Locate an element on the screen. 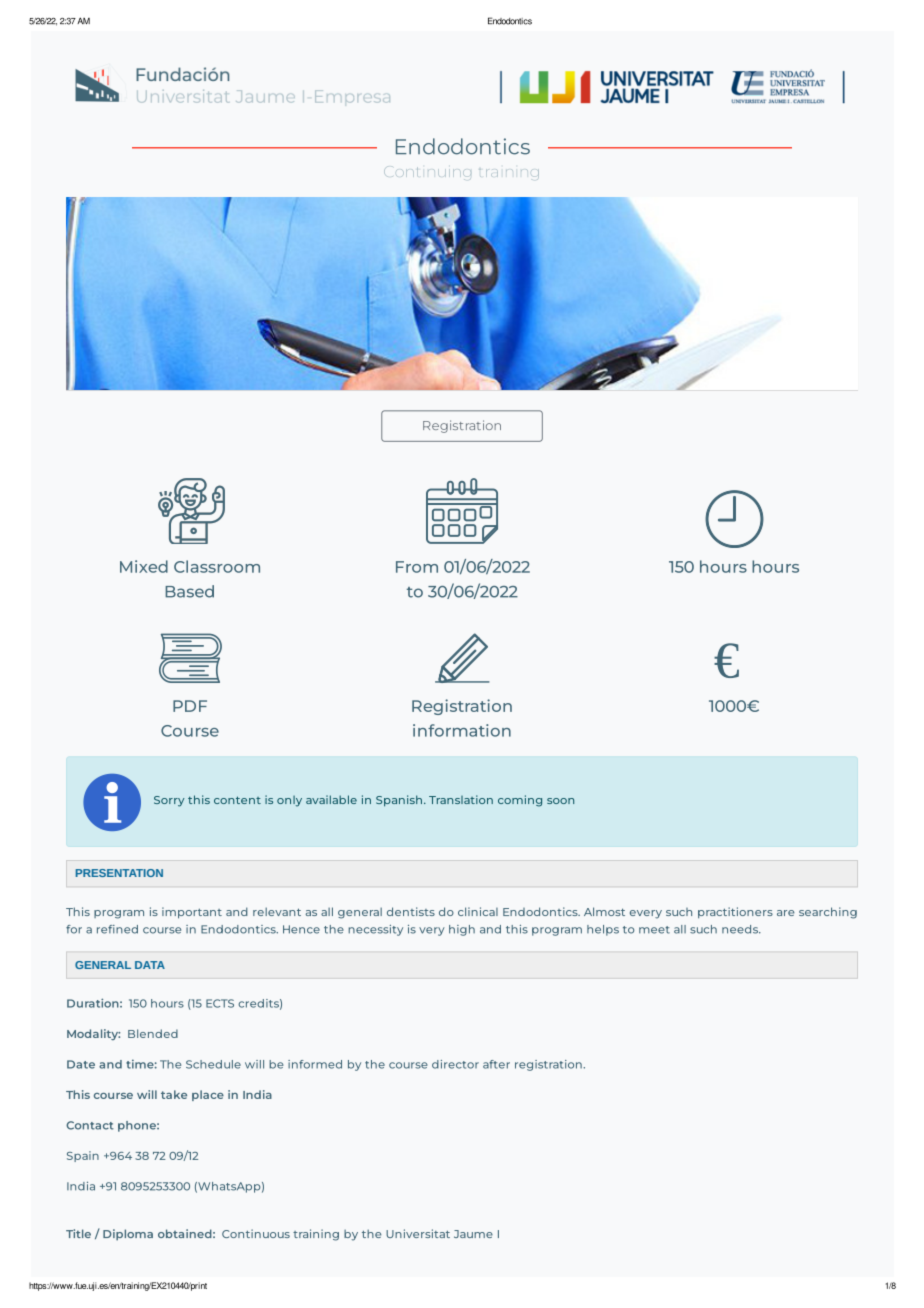 This screenshot has height=1308, width=924. after is located at coordinates (496, 1064).
